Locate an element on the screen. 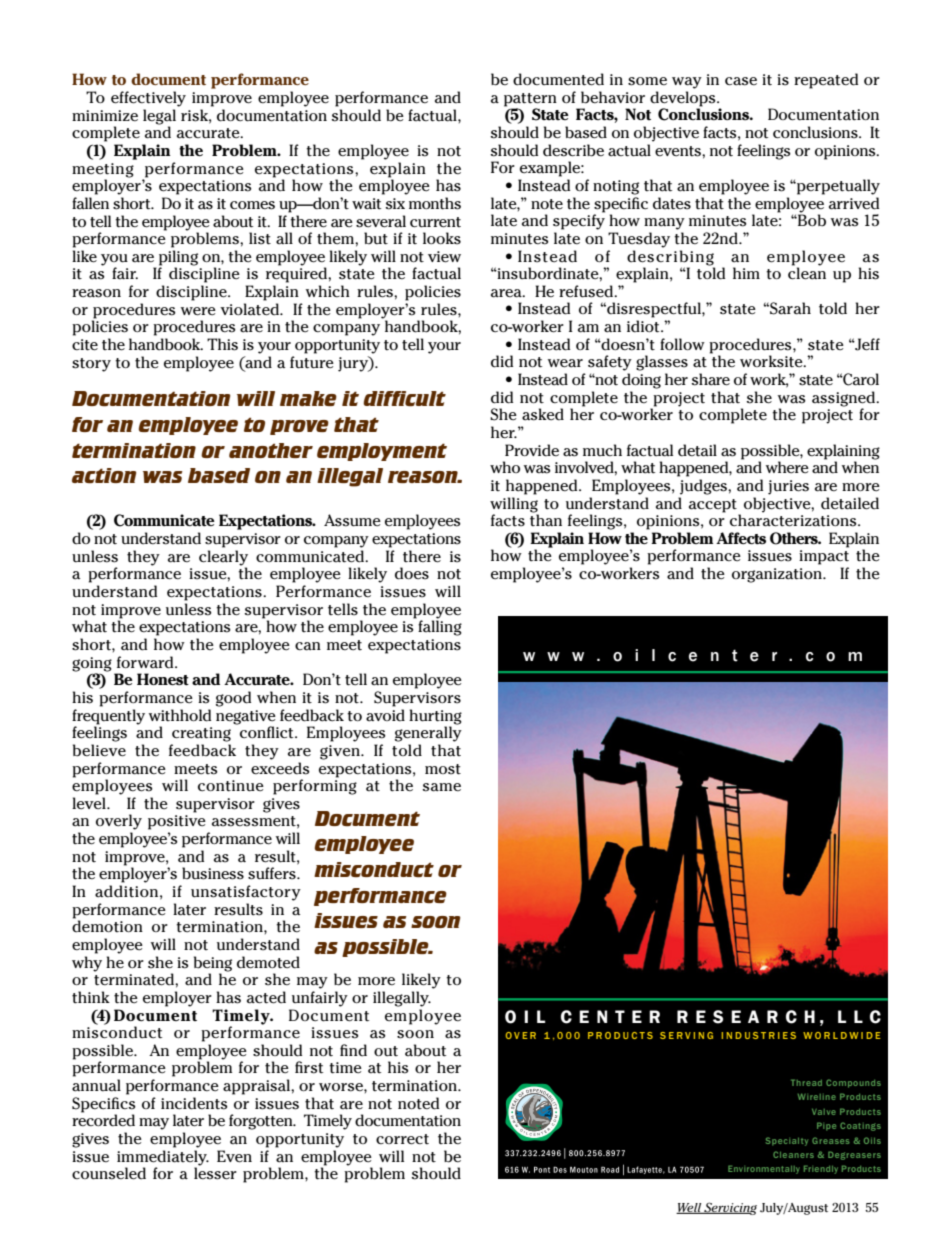  share is located at coordinates (710, 379).
